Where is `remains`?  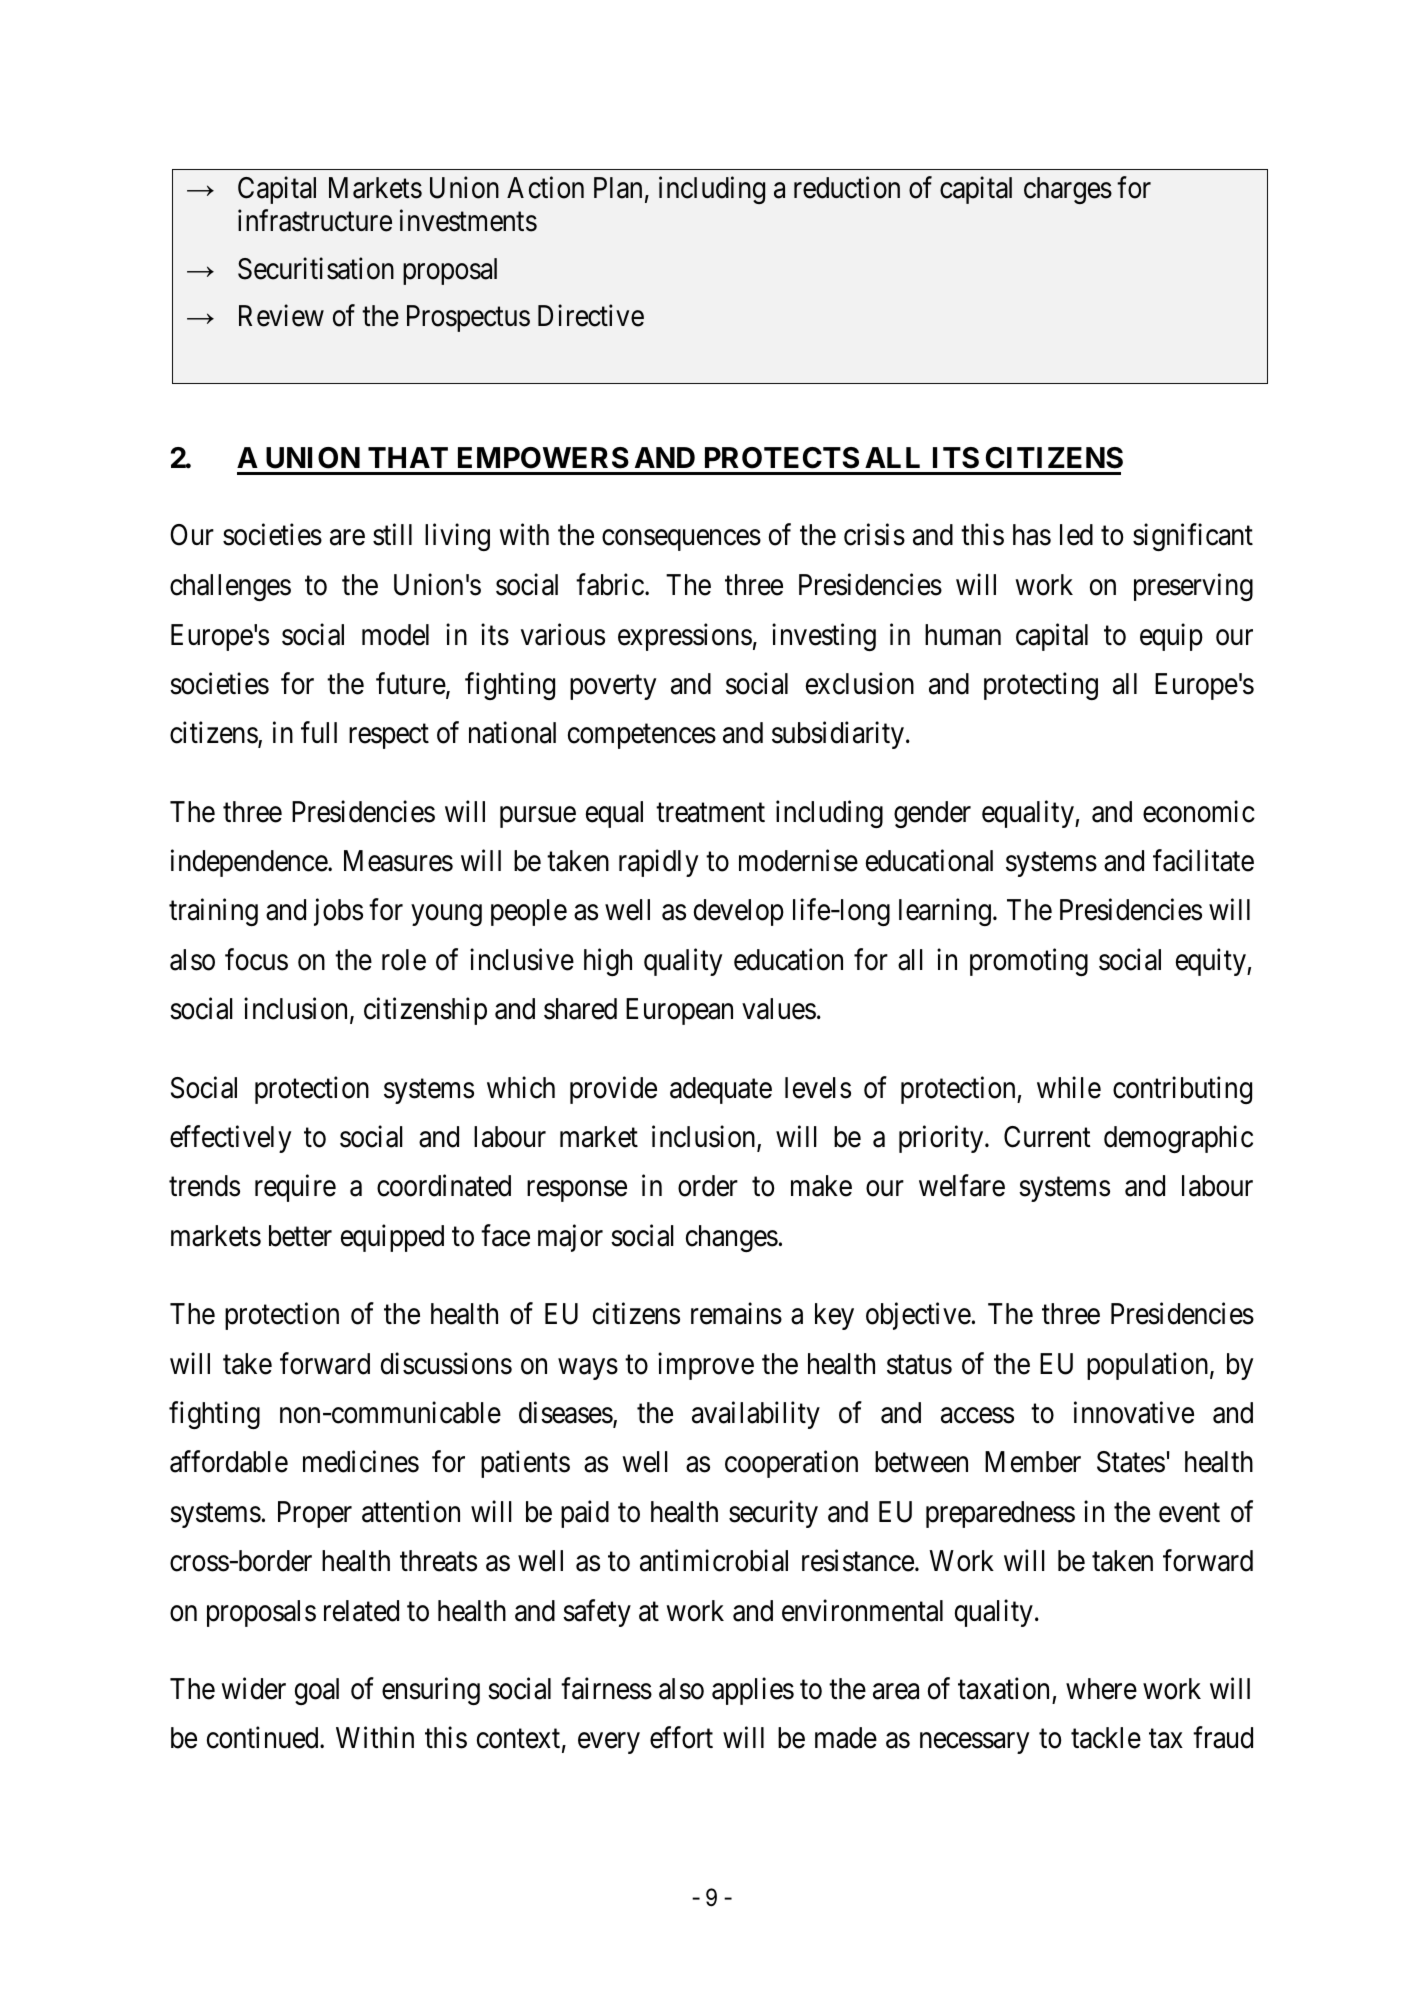
remains is located at coordinates (736, 1313).
